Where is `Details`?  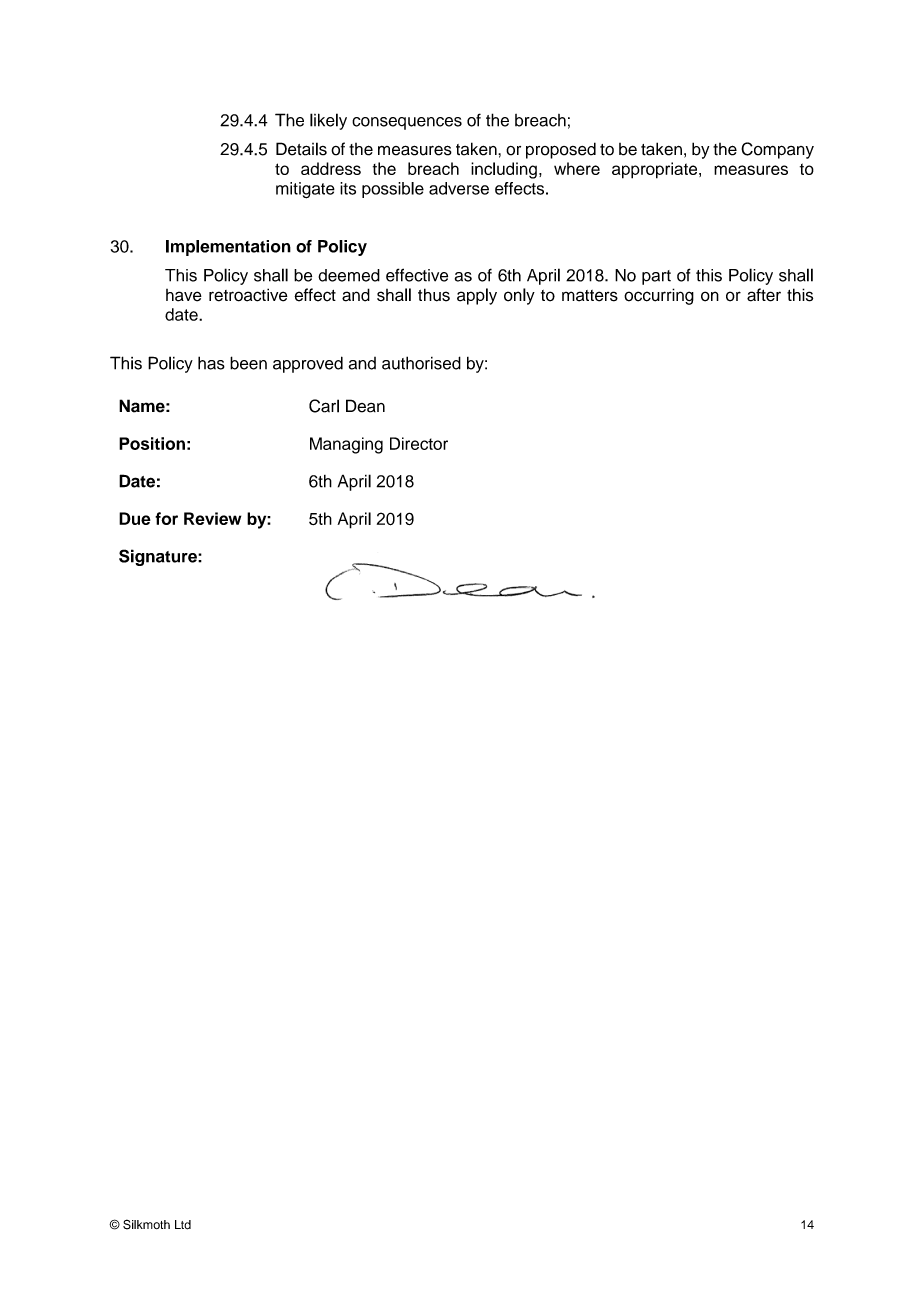 Details is located at coordinates (301, 149).
